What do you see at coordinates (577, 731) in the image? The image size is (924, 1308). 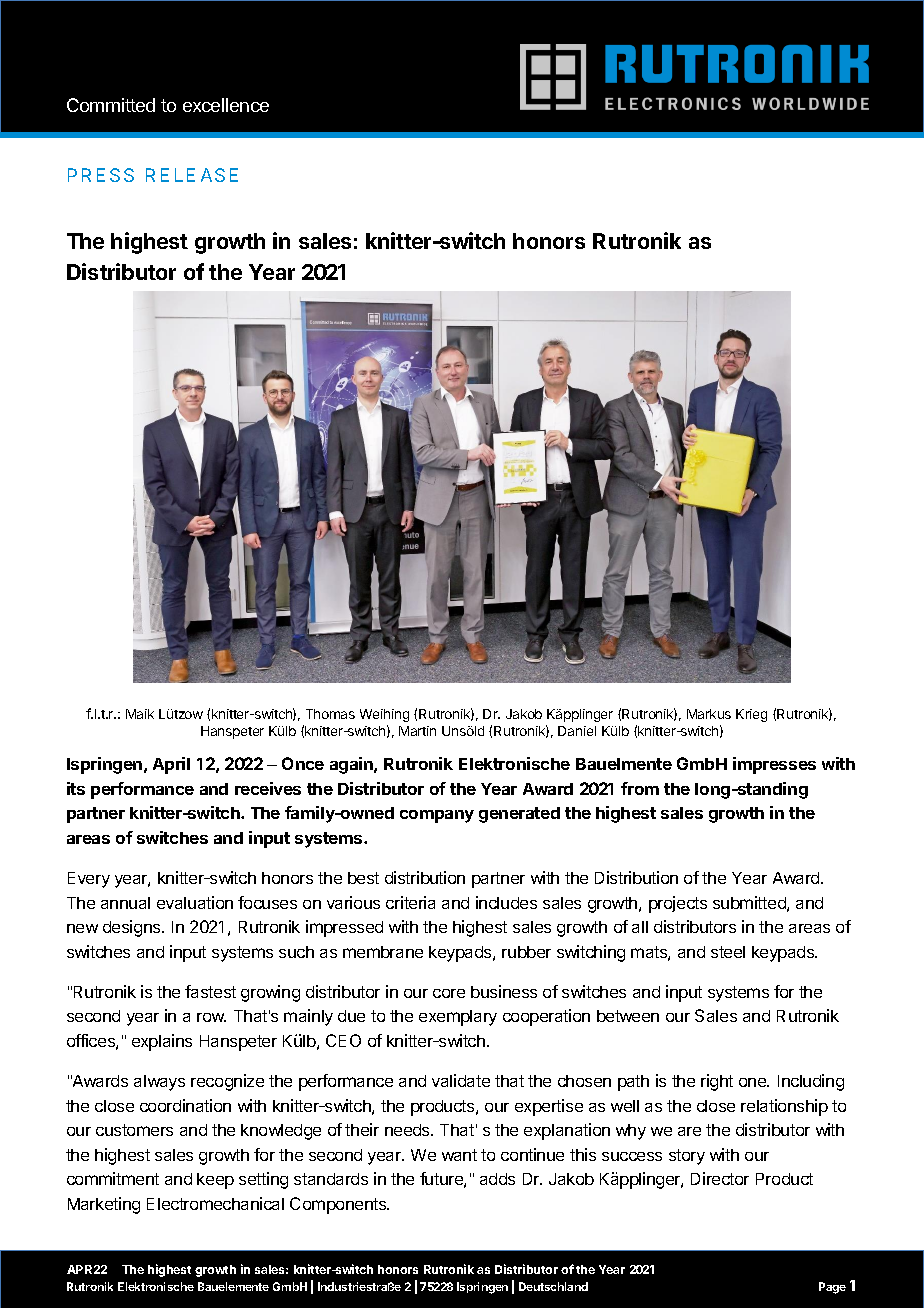 I see `Daniel` at bounding box center [577, 731].
